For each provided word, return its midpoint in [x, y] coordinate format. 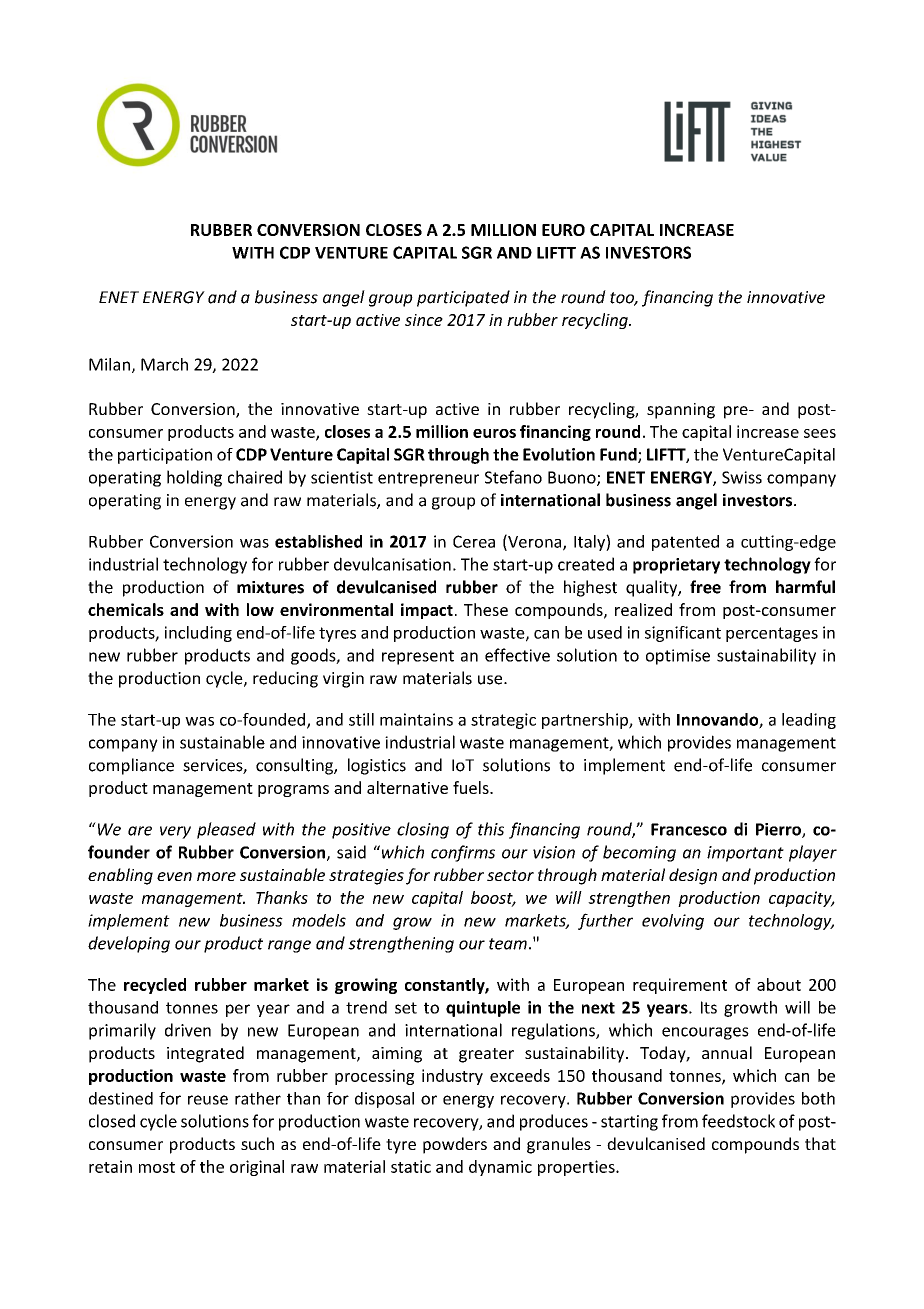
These [486, 609]
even [174, 876]
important [745, 854]
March [164, 364]
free [705, 587]
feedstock [738, 1121]
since [424, 320]
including [198, 634]
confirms [463, 853]
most [157, 1167]
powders [455, 1145]
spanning [681, 411]
